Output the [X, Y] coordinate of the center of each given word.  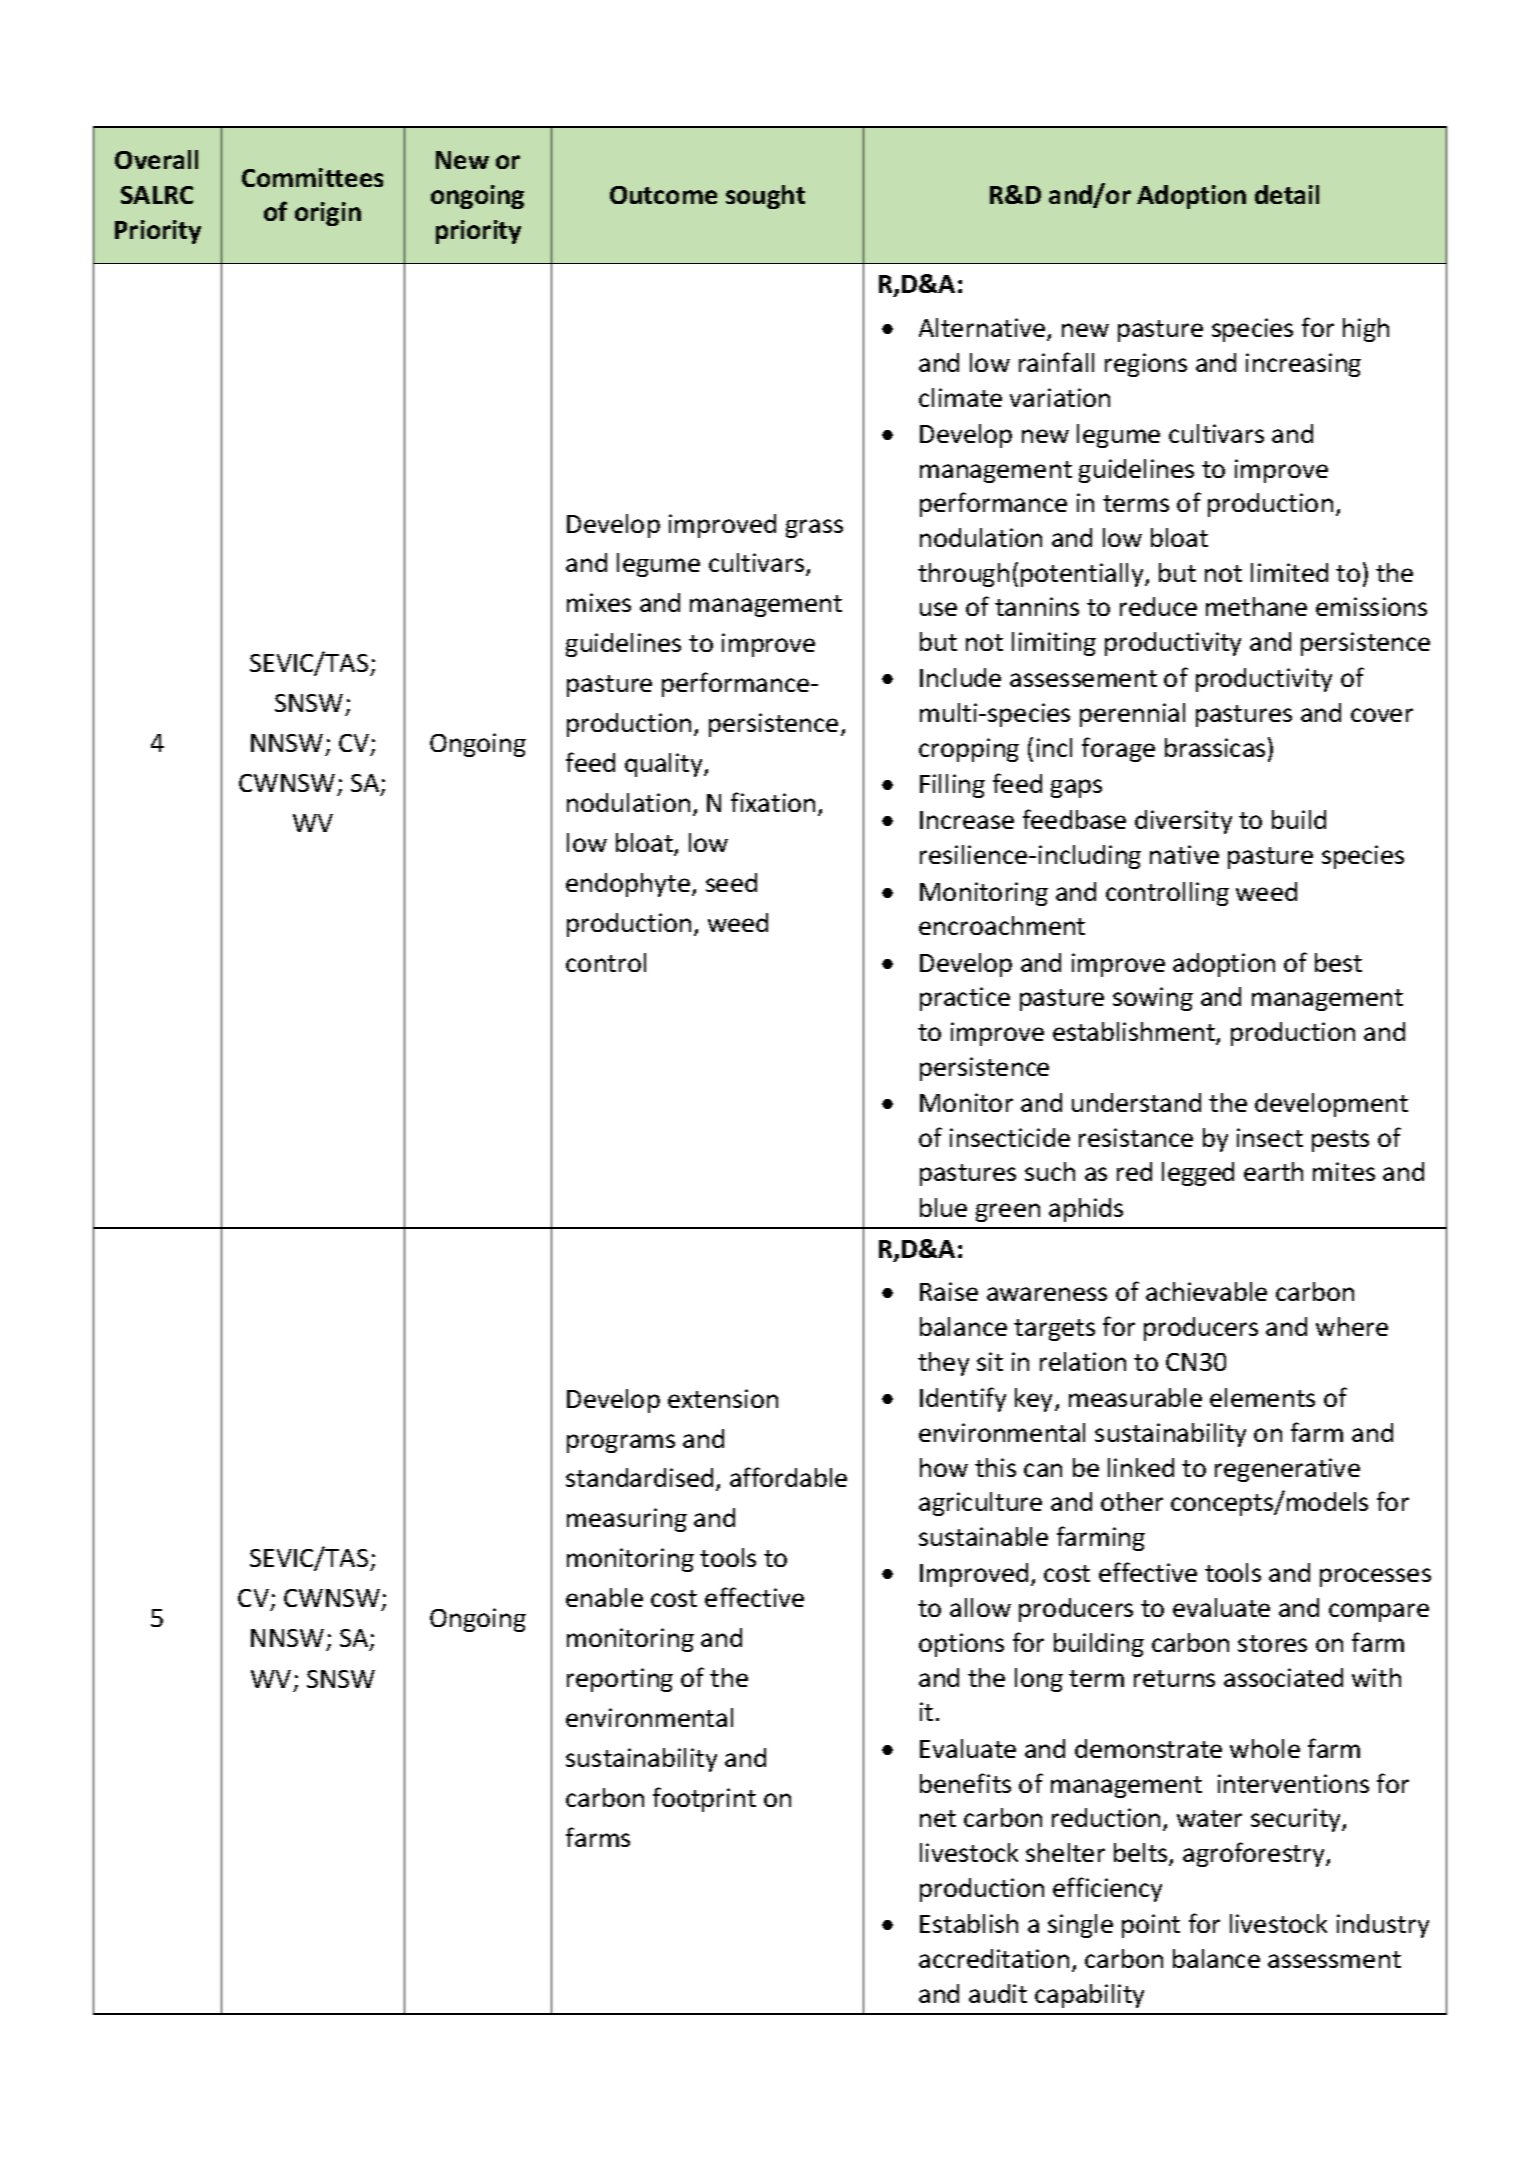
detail [1287, 194]
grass [814, 528]
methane [1256, 606]
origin [328, 214]
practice [965, 999]
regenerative [1287, 1470]
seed [731, 882]
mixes [599, 602]
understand [1136, 1102]
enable [604, 1597]
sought [765, 197]
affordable [788, 1477]
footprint [704, 1799]
